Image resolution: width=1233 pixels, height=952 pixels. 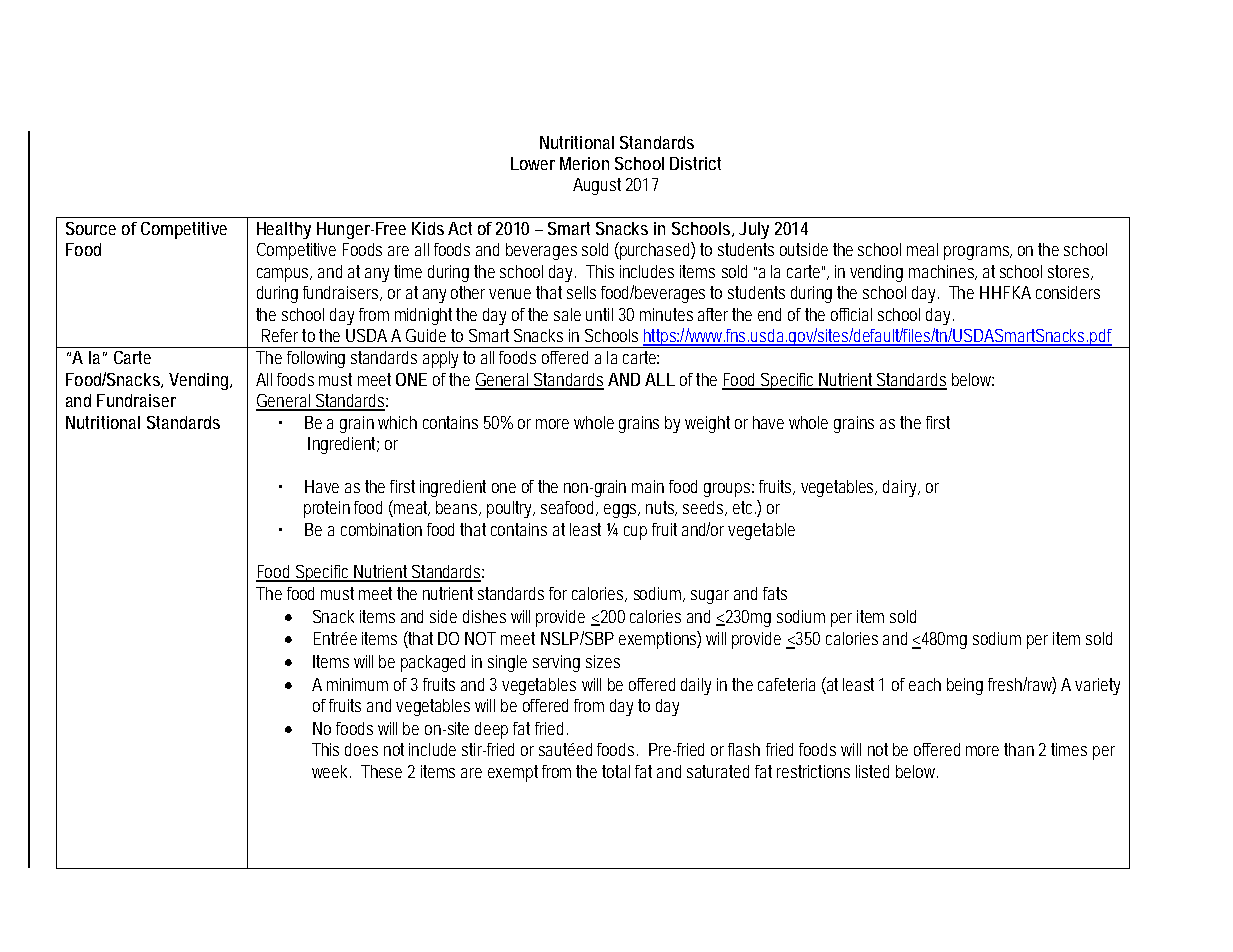 I want to click on week, so click(x=331, y=771).
